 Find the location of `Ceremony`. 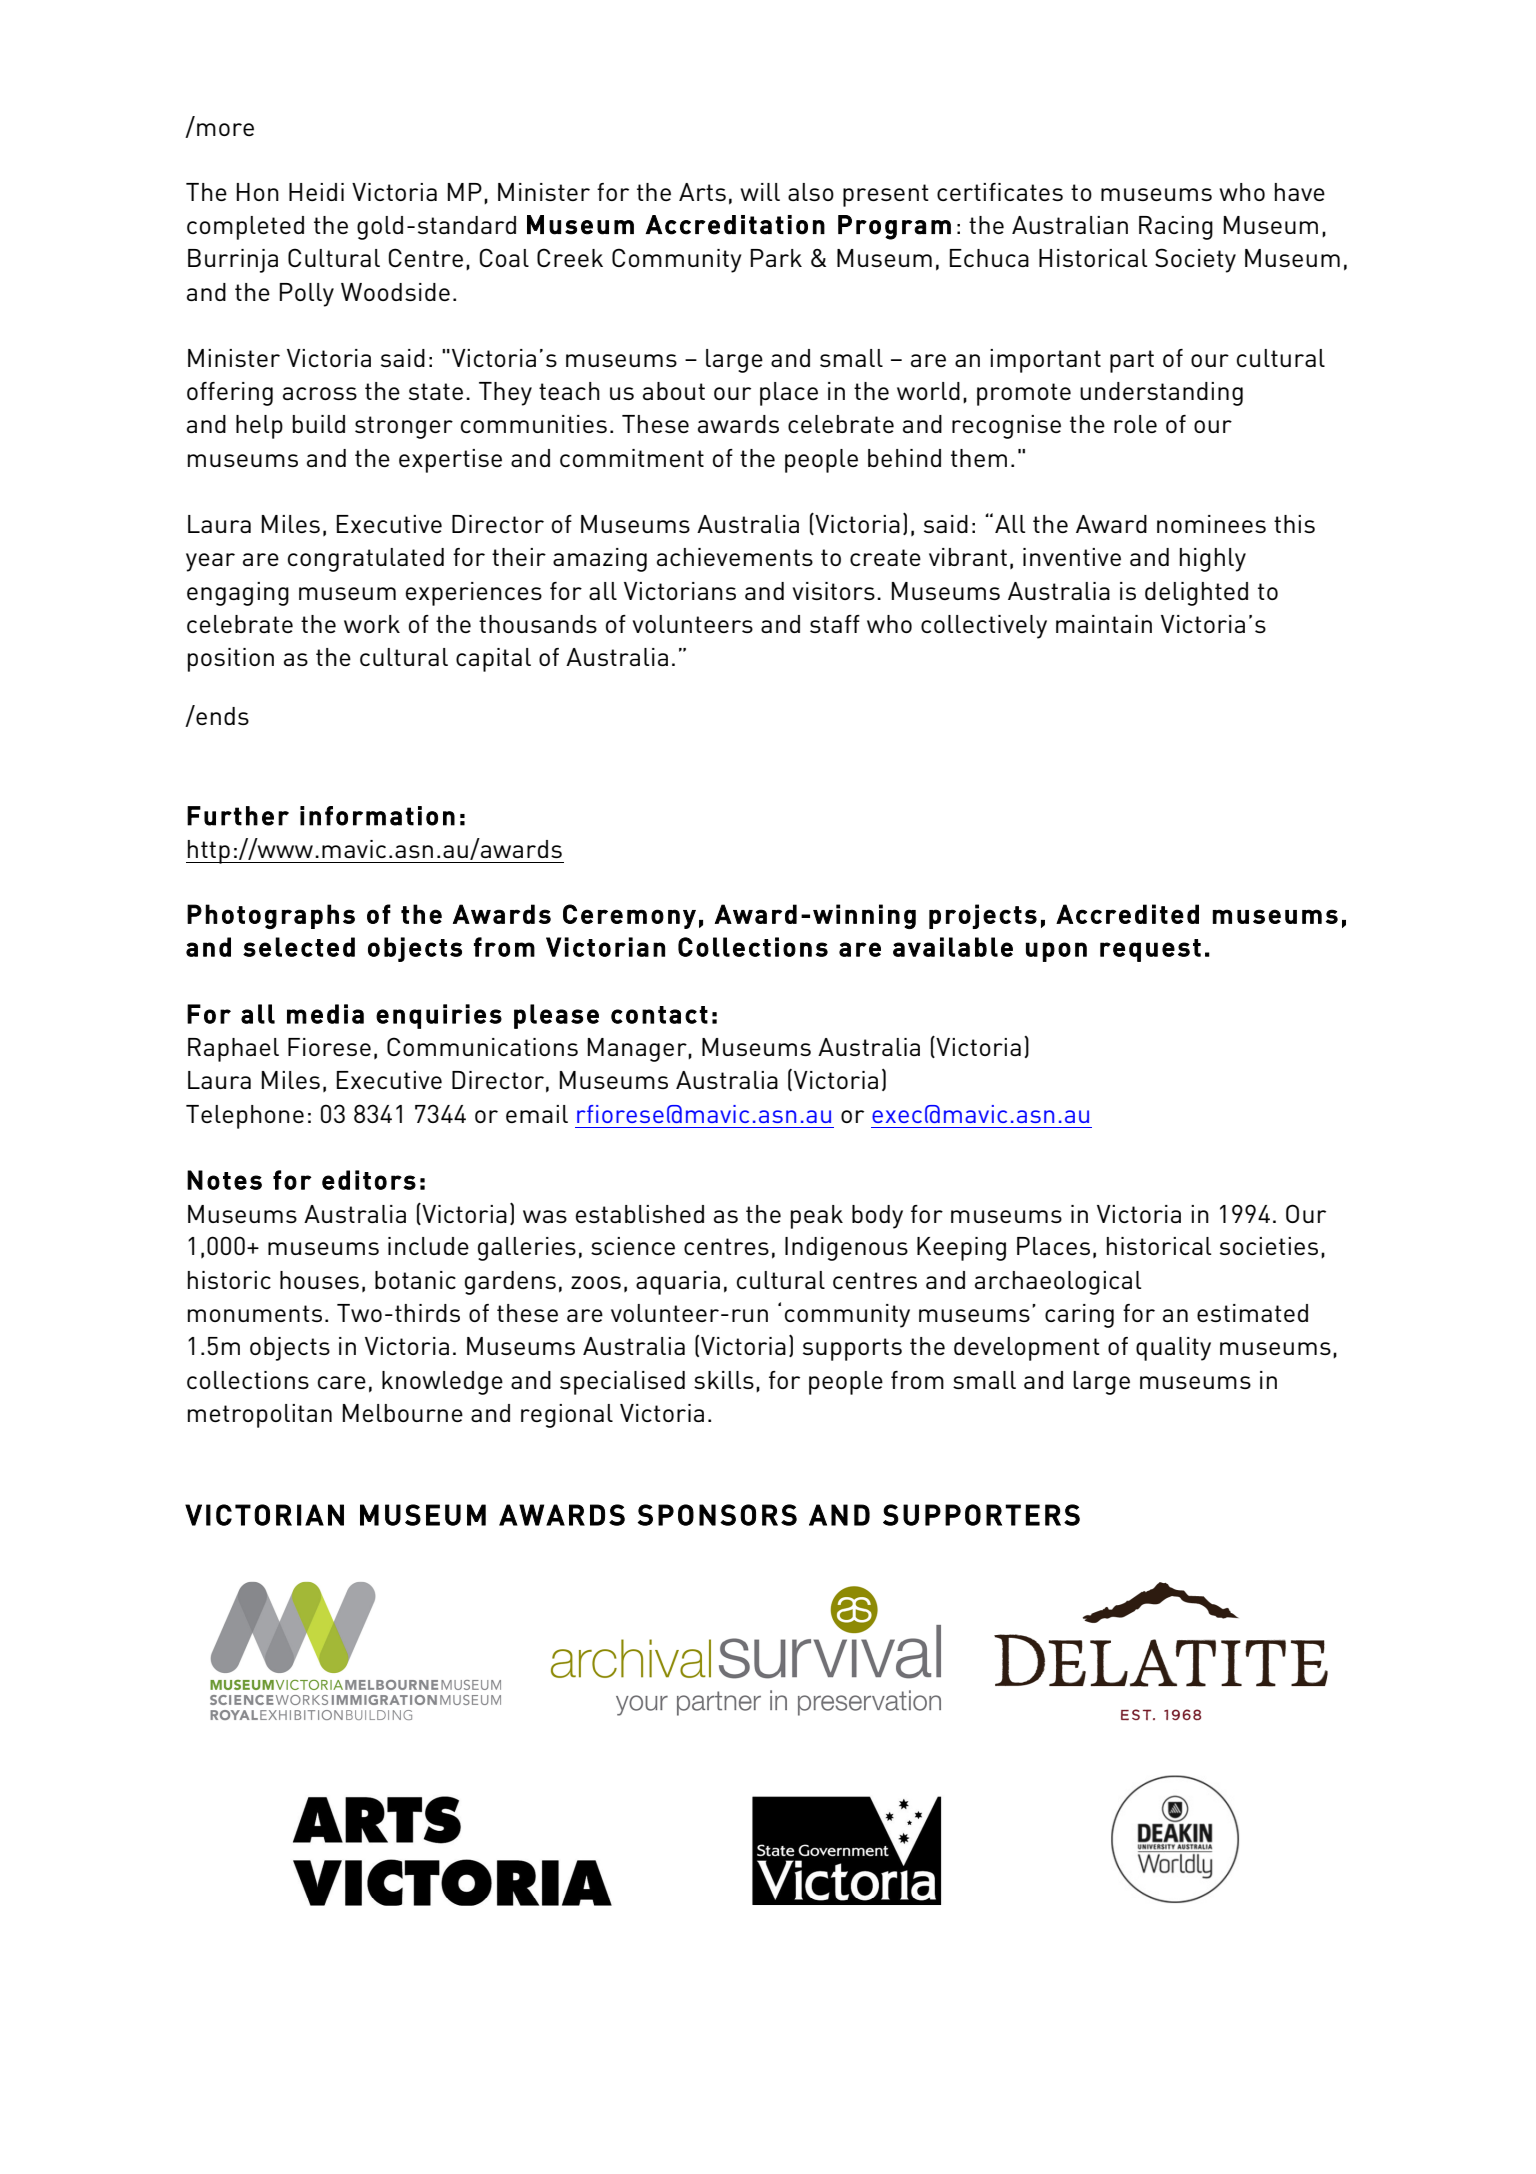

Ceremony is located at coordinates (629, 916).
